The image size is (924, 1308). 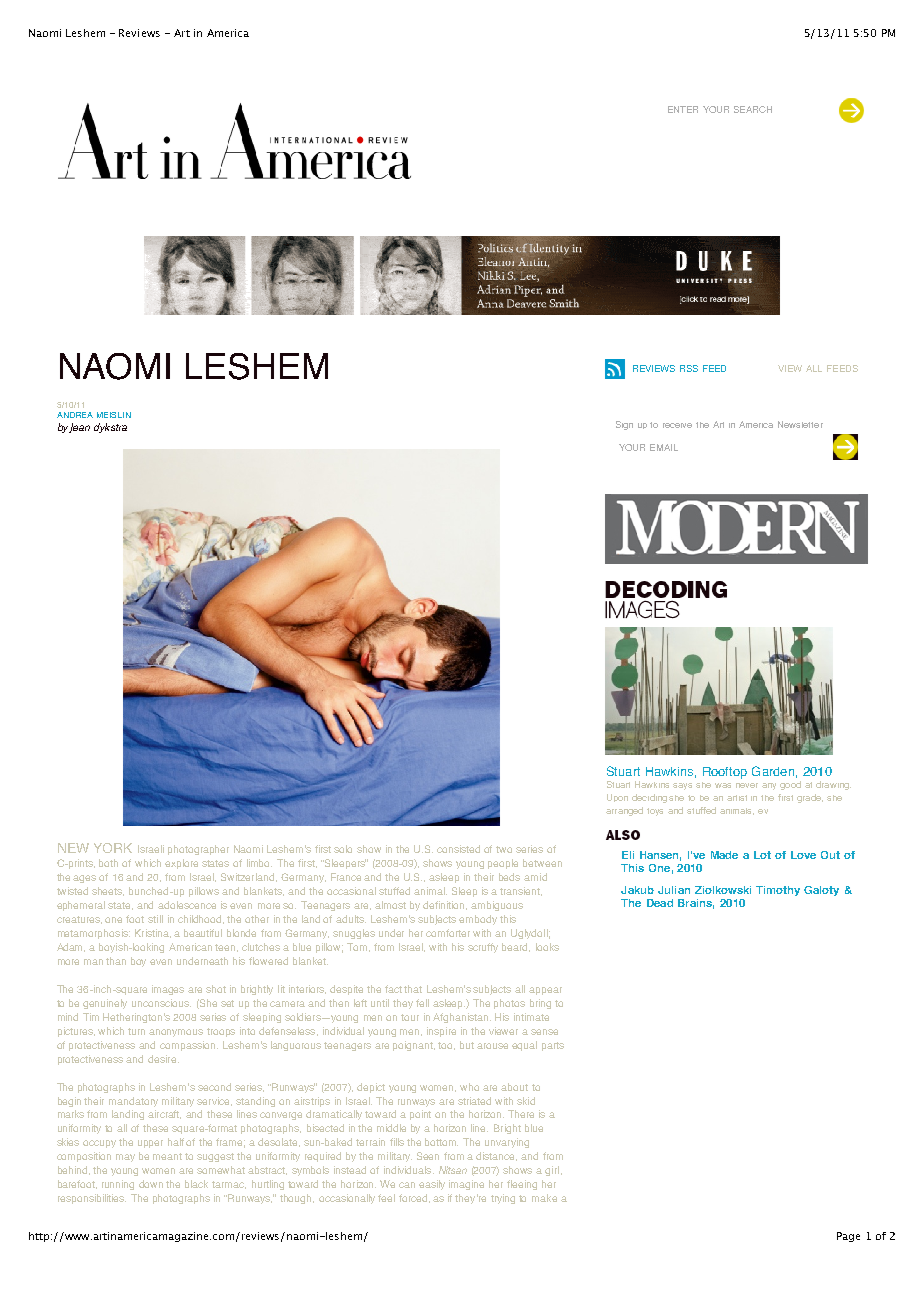 What do you see at coordinates (151, 1184) in the screenshot?
I see `down` at bounding box center [151, 1184].
